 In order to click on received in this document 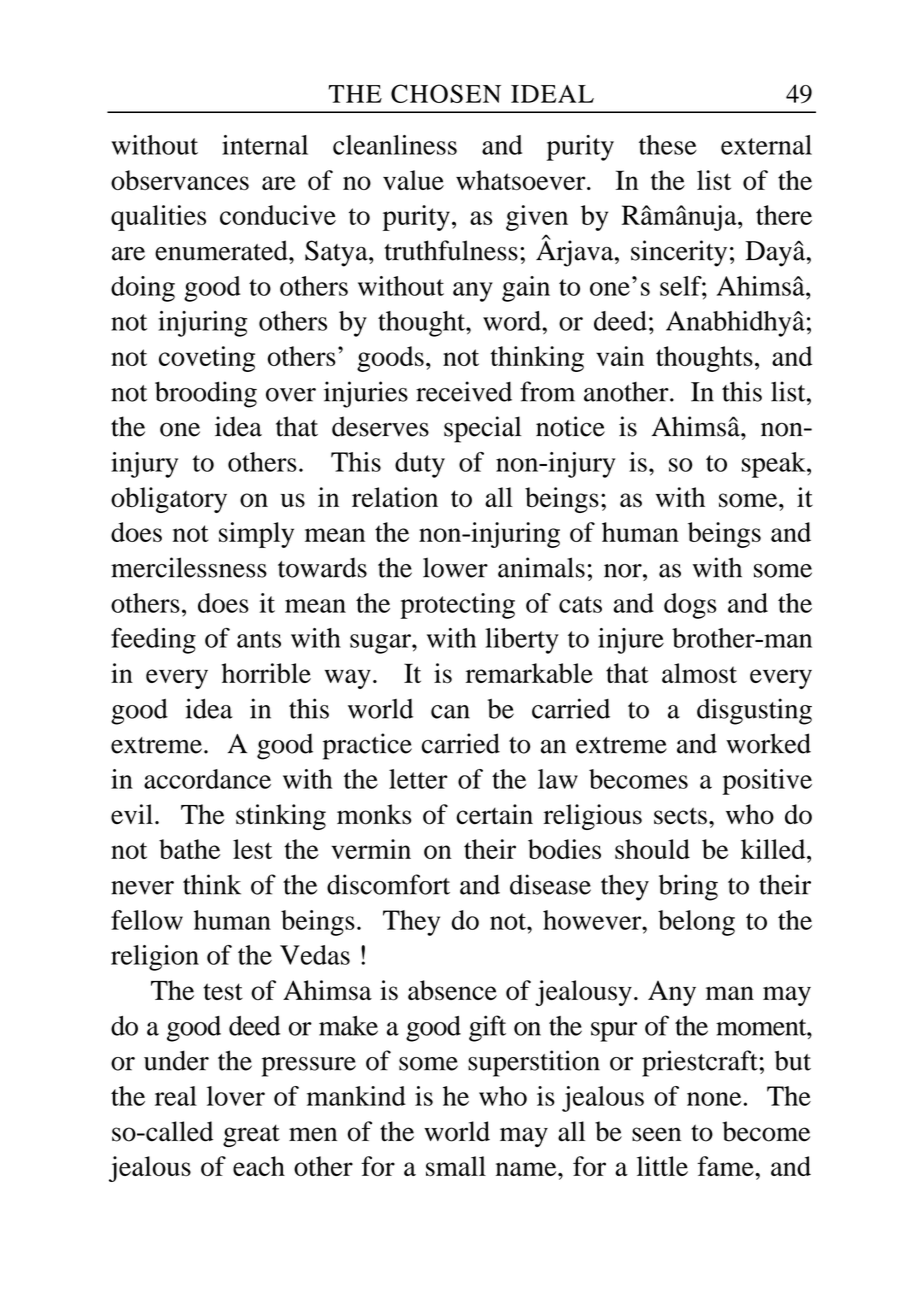, I will do `click(464, 391)`.
